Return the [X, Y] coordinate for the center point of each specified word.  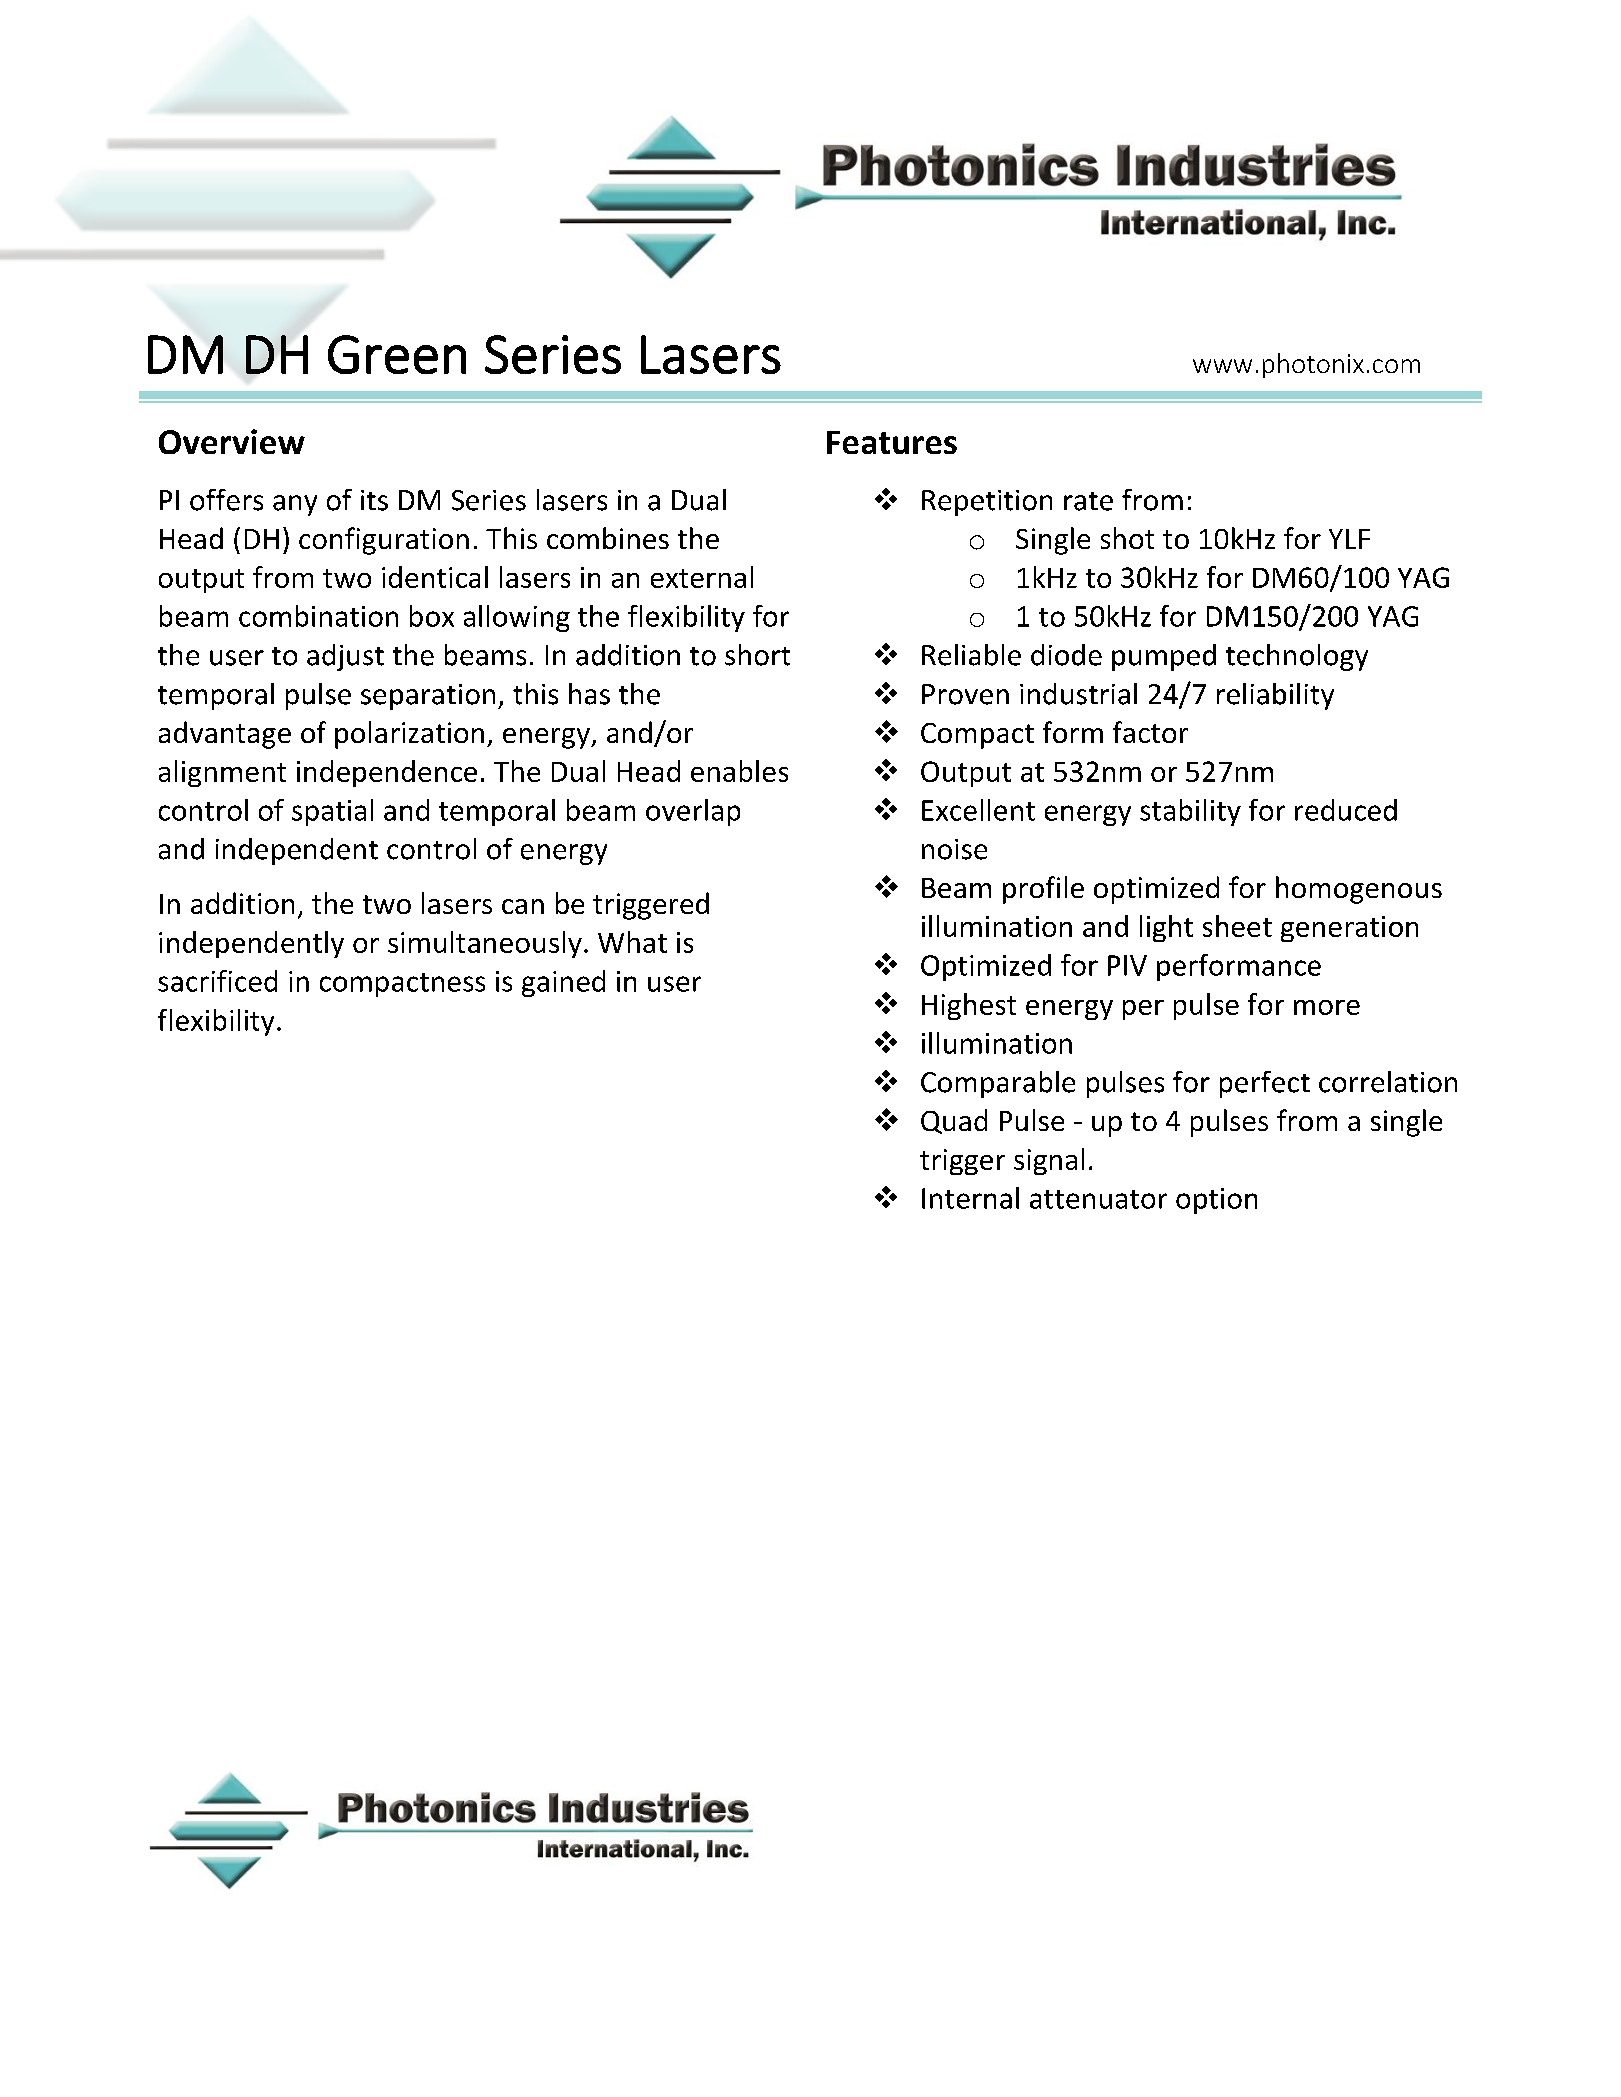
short [757, 655]
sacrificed [217, 981]
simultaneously [485, 944]
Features [892, 442]
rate [1088, 501]
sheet [1237, 926]
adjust [345, 657]
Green [397, 354]
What [632, 942]
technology [1297, 657]
